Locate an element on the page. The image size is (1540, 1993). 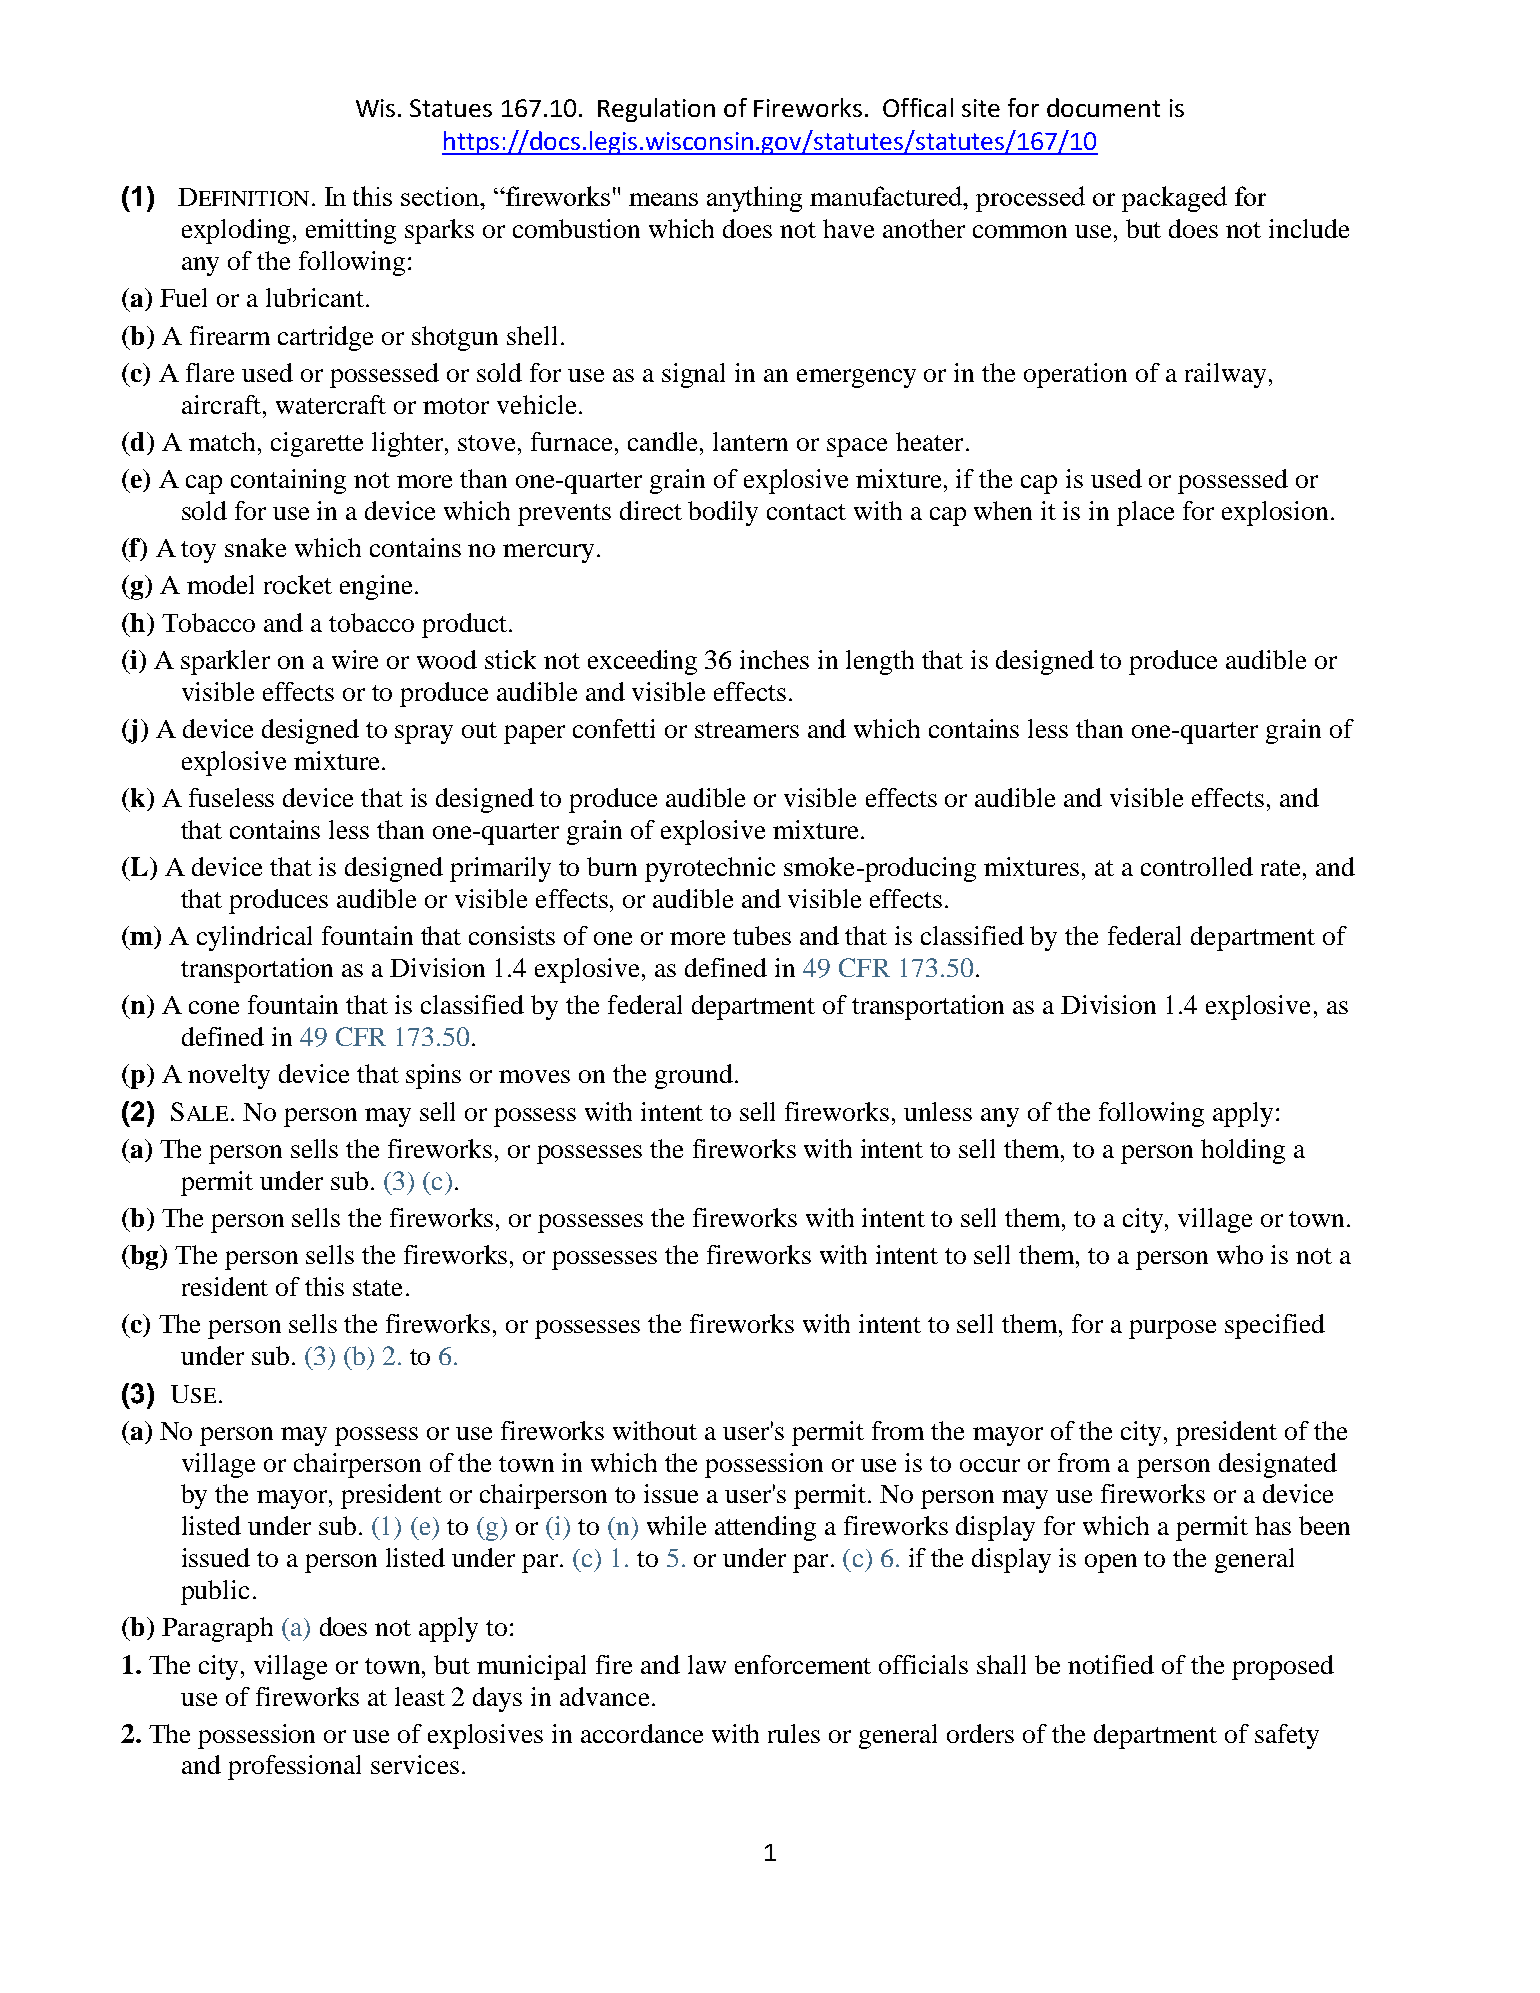
state is located at coordinates (377, 1288).
